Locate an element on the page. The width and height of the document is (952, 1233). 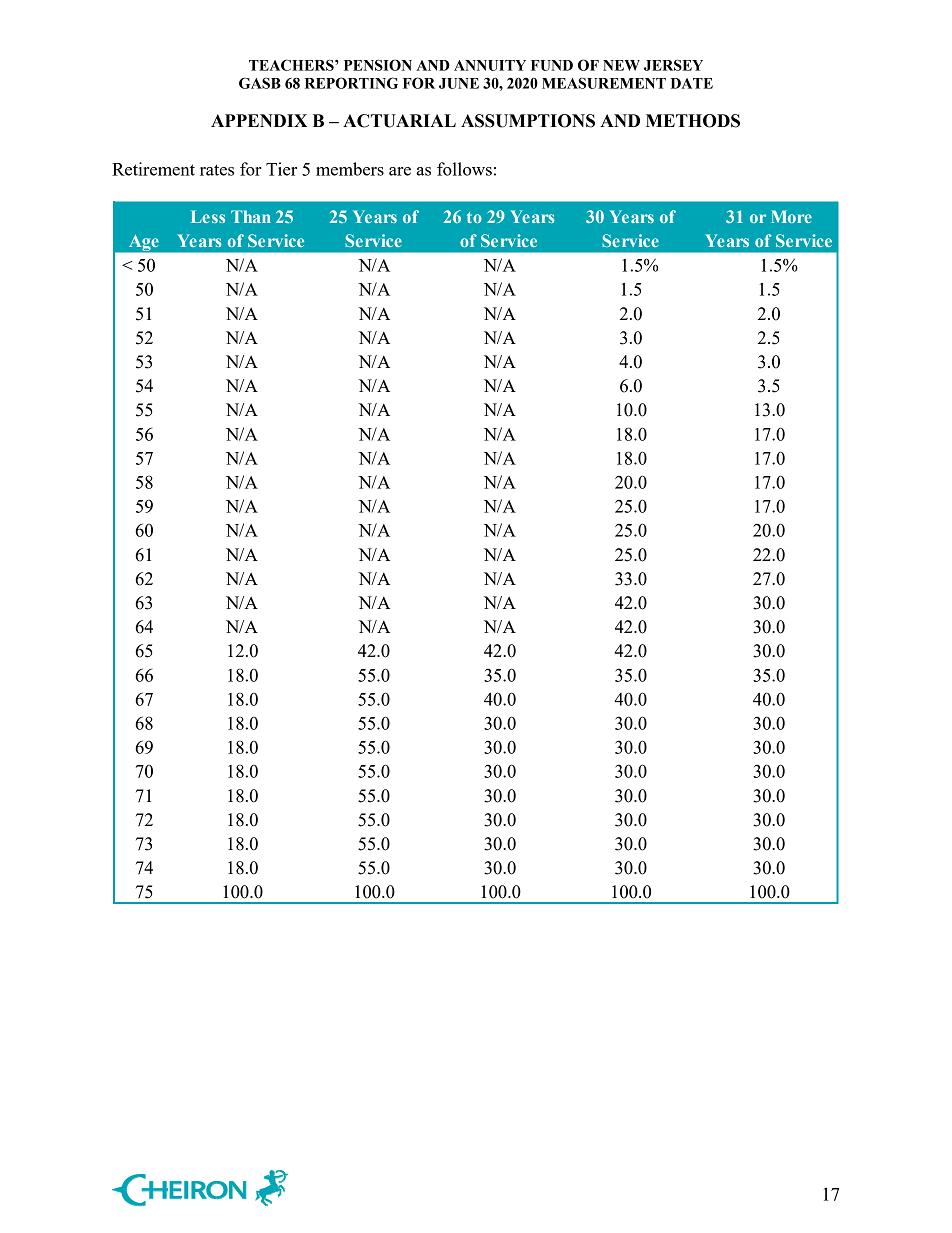
ANNUITY is located at coordinates (490, 65).
